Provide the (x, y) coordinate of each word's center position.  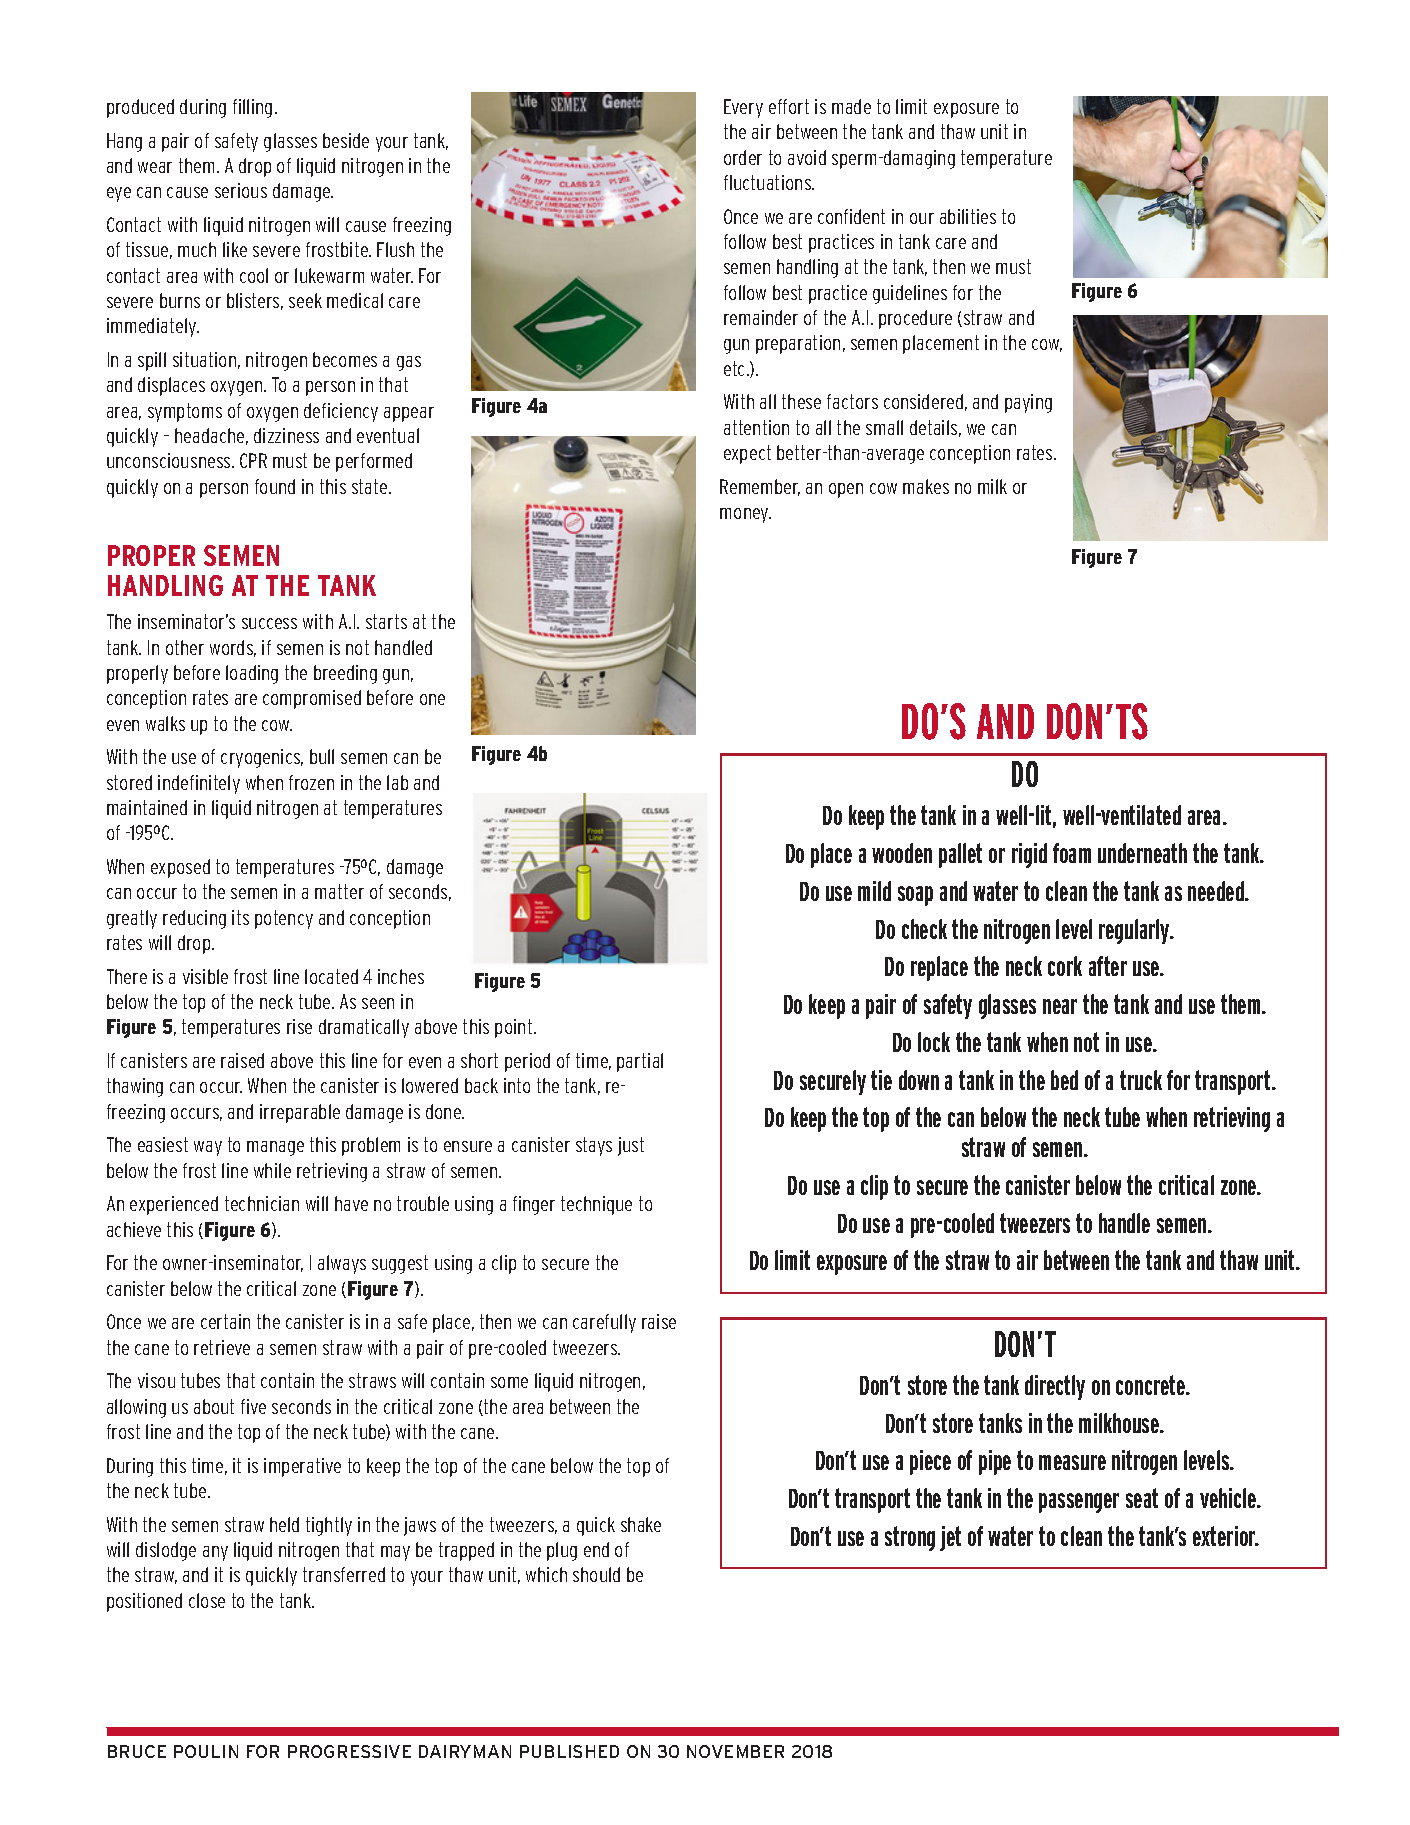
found (275, 486)
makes (926, 486)
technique (596, 1205)
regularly (1135, 931)
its (240, 917)
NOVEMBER (735, 1751)
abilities (968, 216)
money (745, 515)
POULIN (206, 1751)
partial (640, 1062)
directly (1055, 1387)
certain (225, 1321)
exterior (1225, 1536)
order (743, 157)
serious (241, 190)
